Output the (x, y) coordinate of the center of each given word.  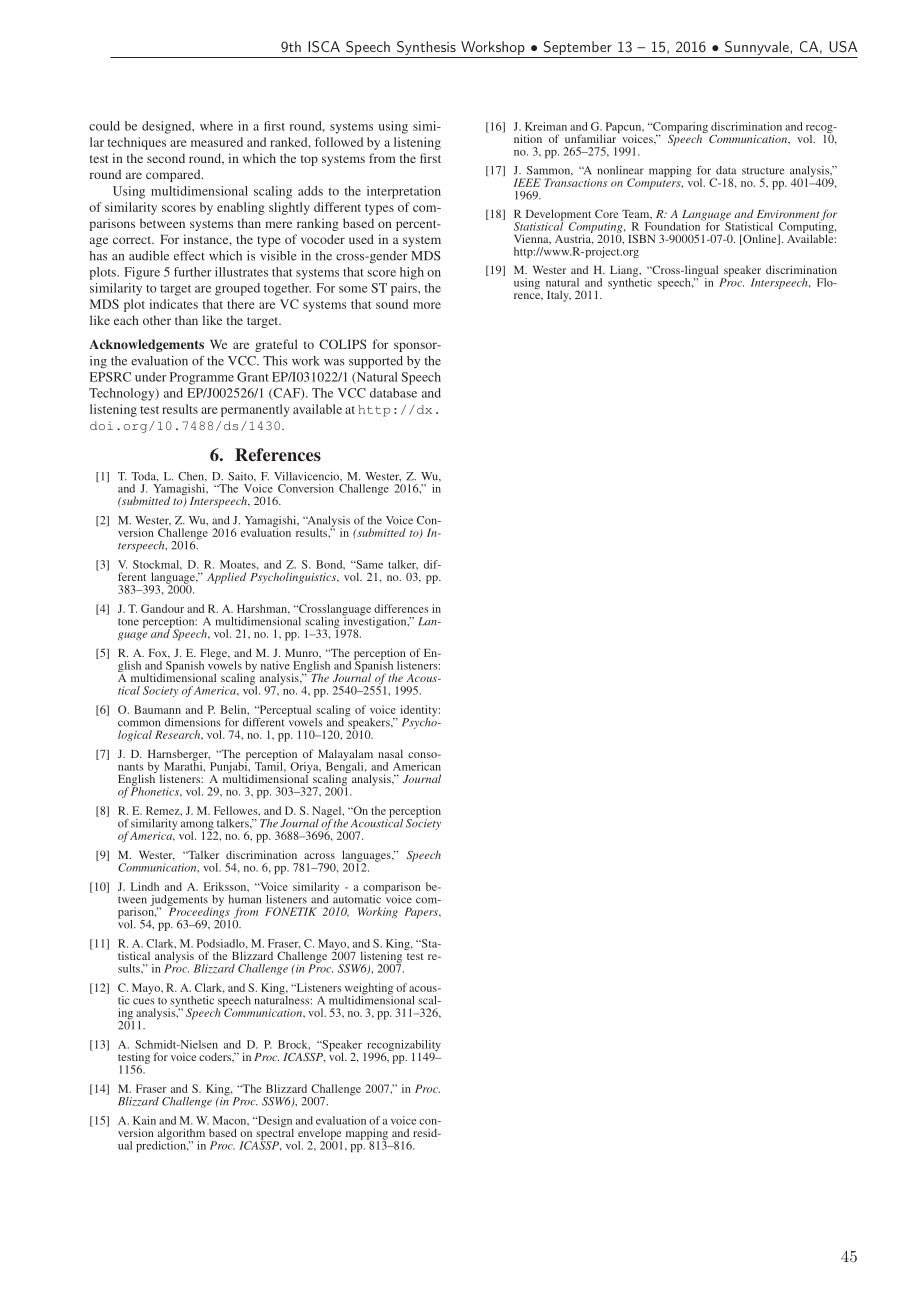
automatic (357, 898)
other (157, 320)
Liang (625, 272)
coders (216, 1057)
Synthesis (426, 49)
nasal (390, 753)
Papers (422, 913)
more (427, 305)
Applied (226, 578)
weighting (369, 990)
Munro (303, 653)
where (216, 126)
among (198, 826)
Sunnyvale (757, 49)
